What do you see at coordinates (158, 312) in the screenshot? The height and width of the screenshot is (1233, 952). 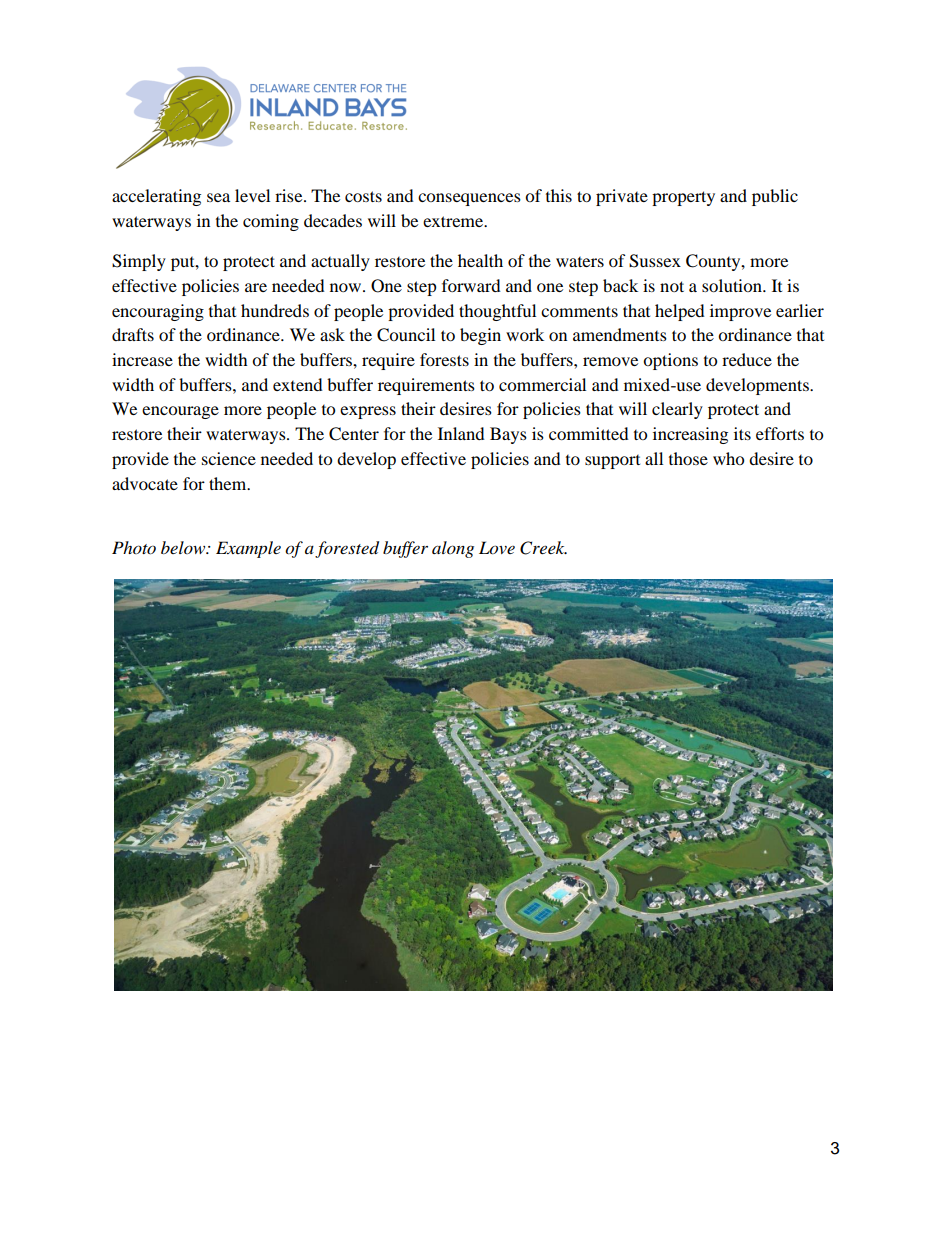 I see `encouraging` at bounding box center [158, 312].
